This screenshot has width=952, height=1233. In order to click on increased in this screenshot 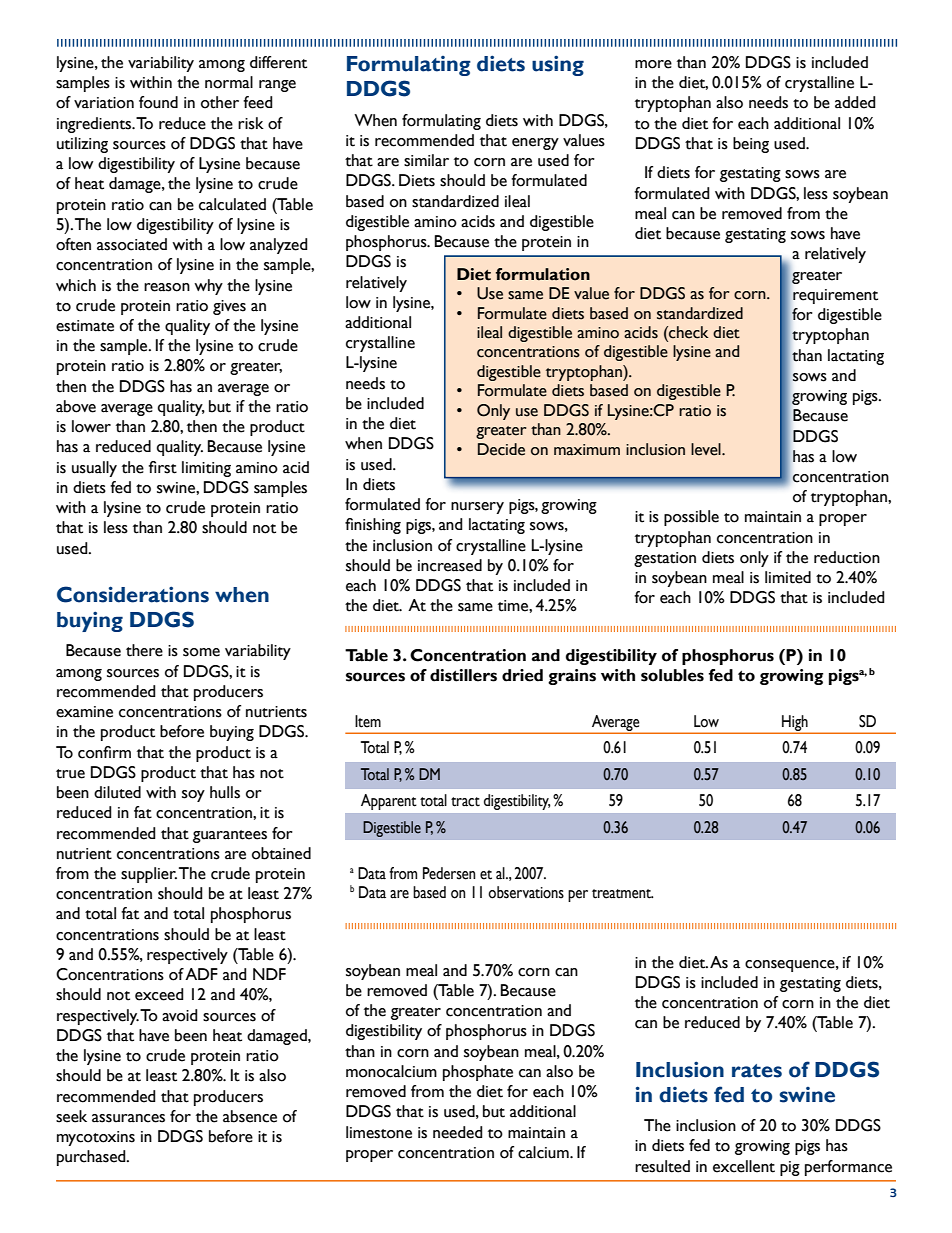, I will do `click(450, 565)`.
